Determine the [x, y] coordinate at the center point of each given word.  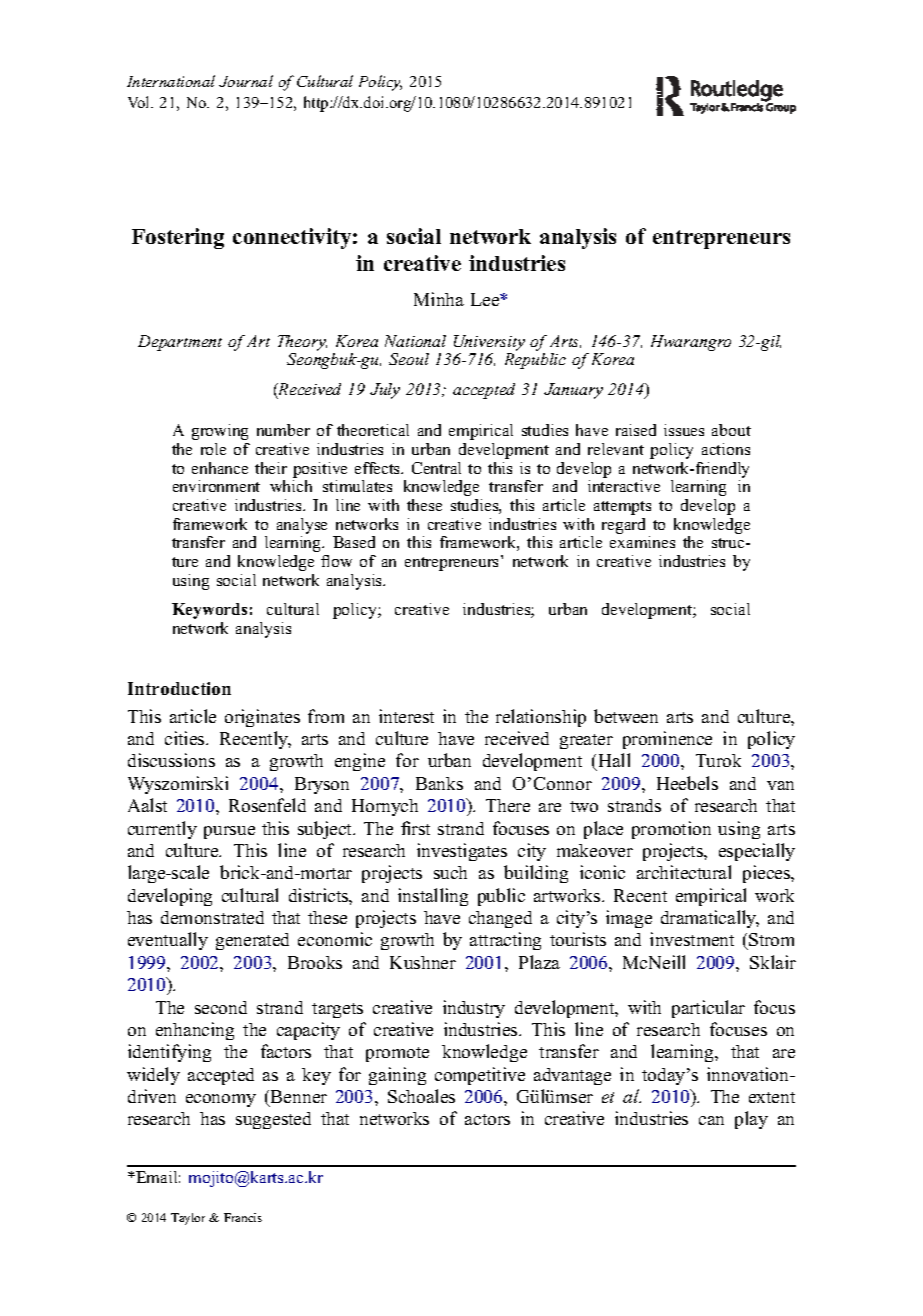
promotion [671, 830]
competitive [480, 1076]
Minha [439, 299]
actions [726, 449]
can [711, 1120]
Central [436, 468]
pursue [229, 832]
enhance [220, 468]
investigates [462, 852]
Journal [246, 81]
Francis [243, 1217]
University [489, 344]
